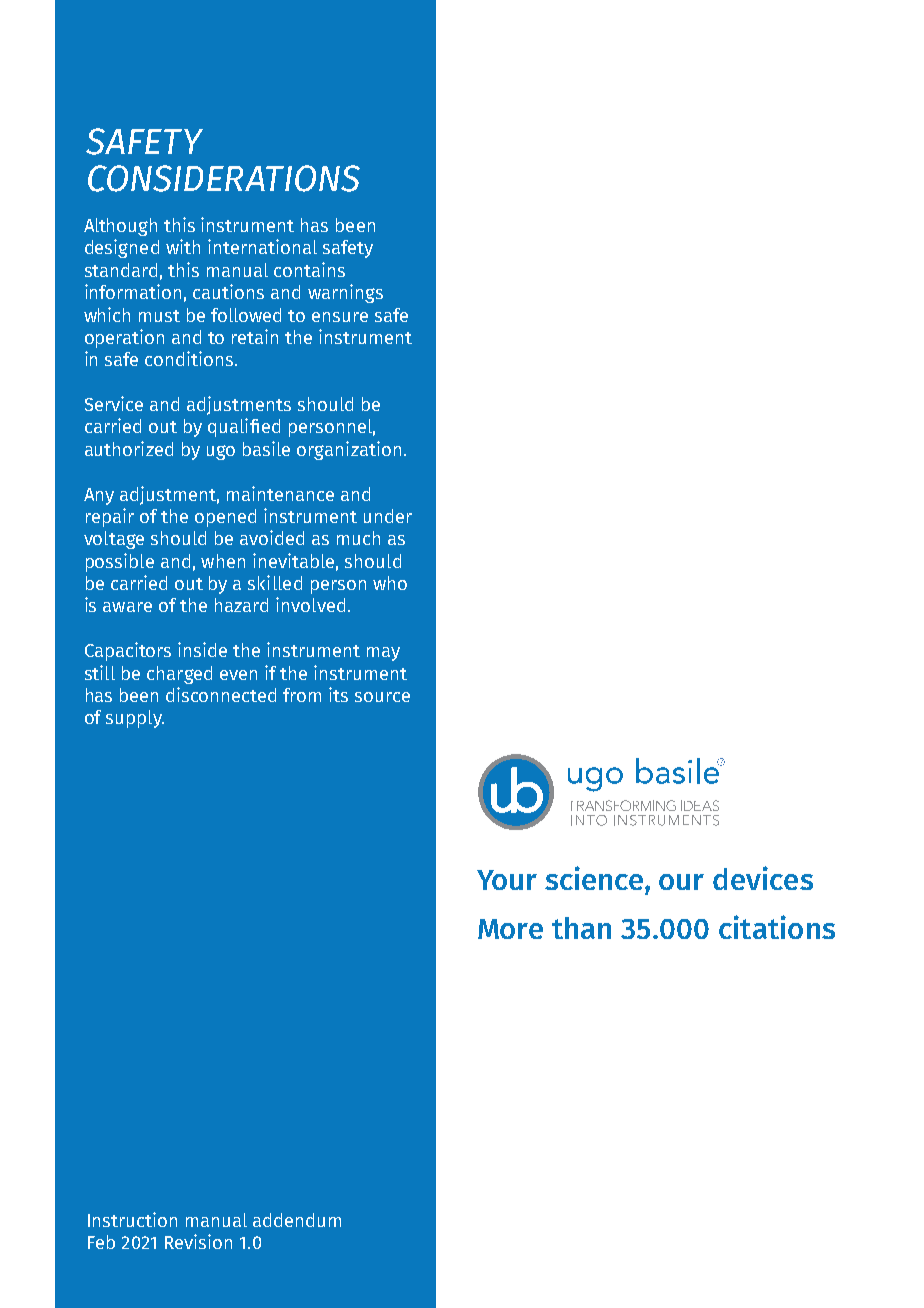 Image resolution: width=924 pixels, height=1308 pixels. What do you see at coordinates (183, 246) in the screenshot?
I see `with` at bounding box center [183, 246].
